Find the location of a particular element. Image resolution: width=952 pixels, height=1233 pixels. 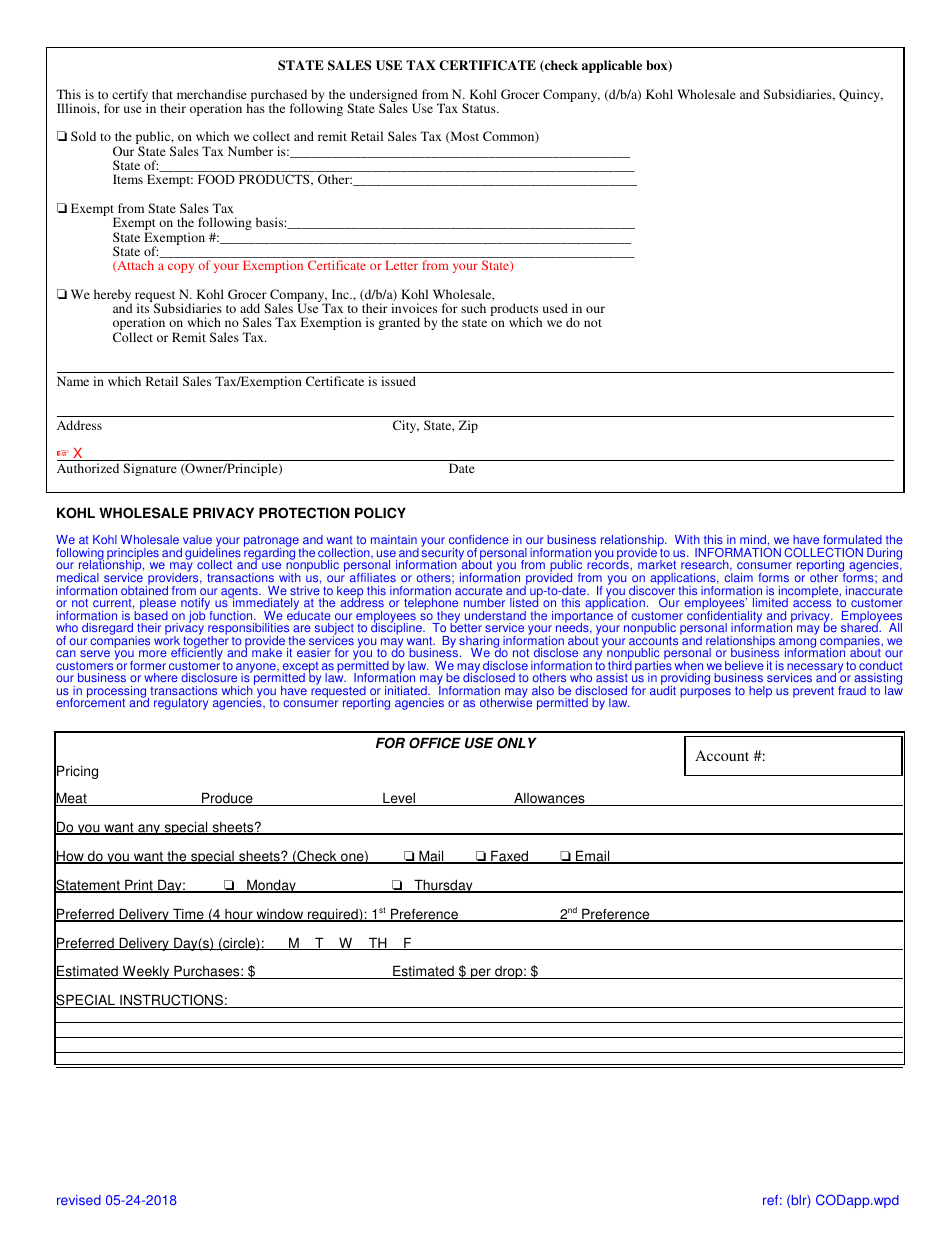

Quincy is located at coordinates (861, 95).
